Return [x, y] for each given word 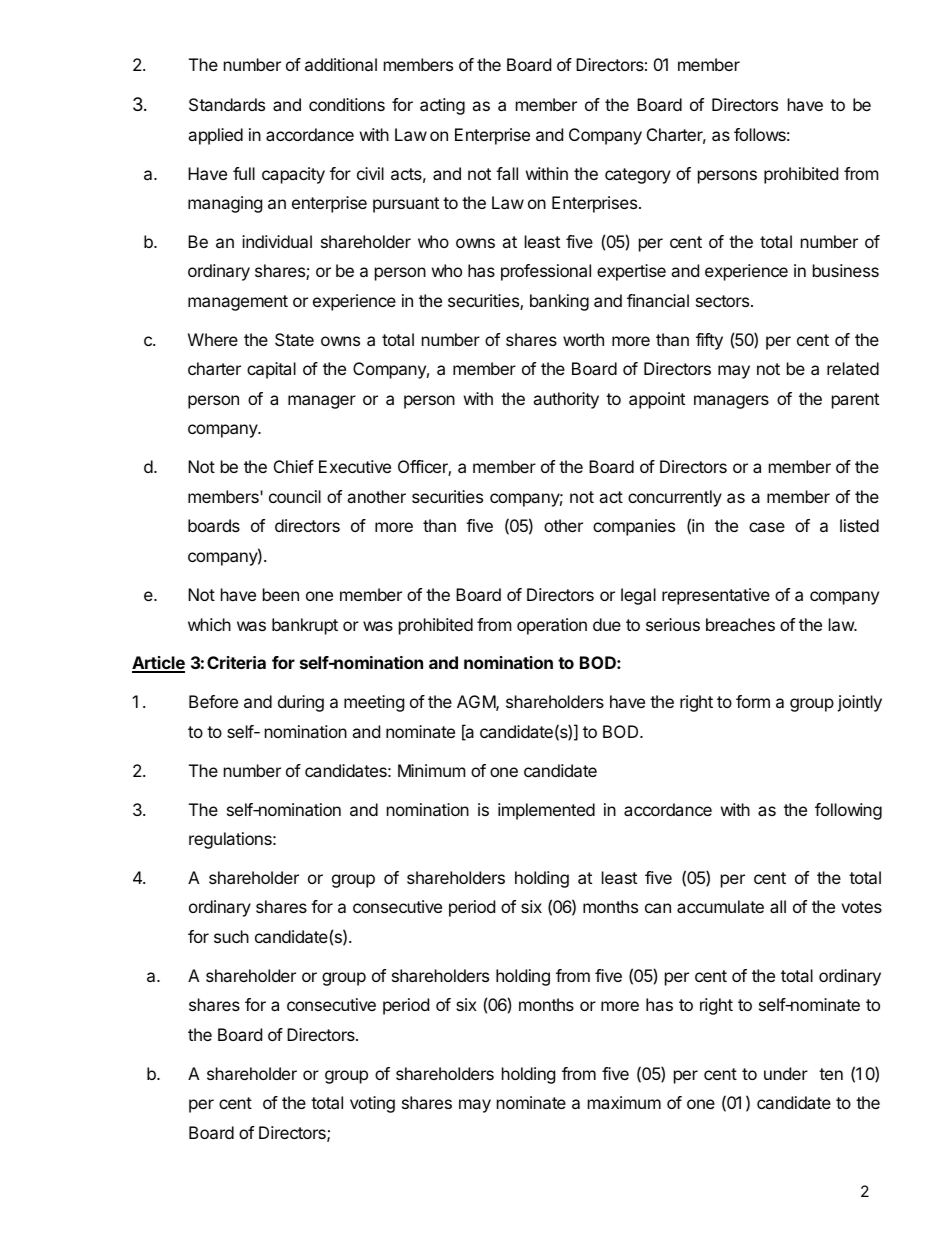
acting [442, 106]
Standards [227, 104]
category [638, 176]
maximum [624, 1102]
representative [716, 596]
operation [552, 626]
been [281, 594]
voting [372, 1104]
